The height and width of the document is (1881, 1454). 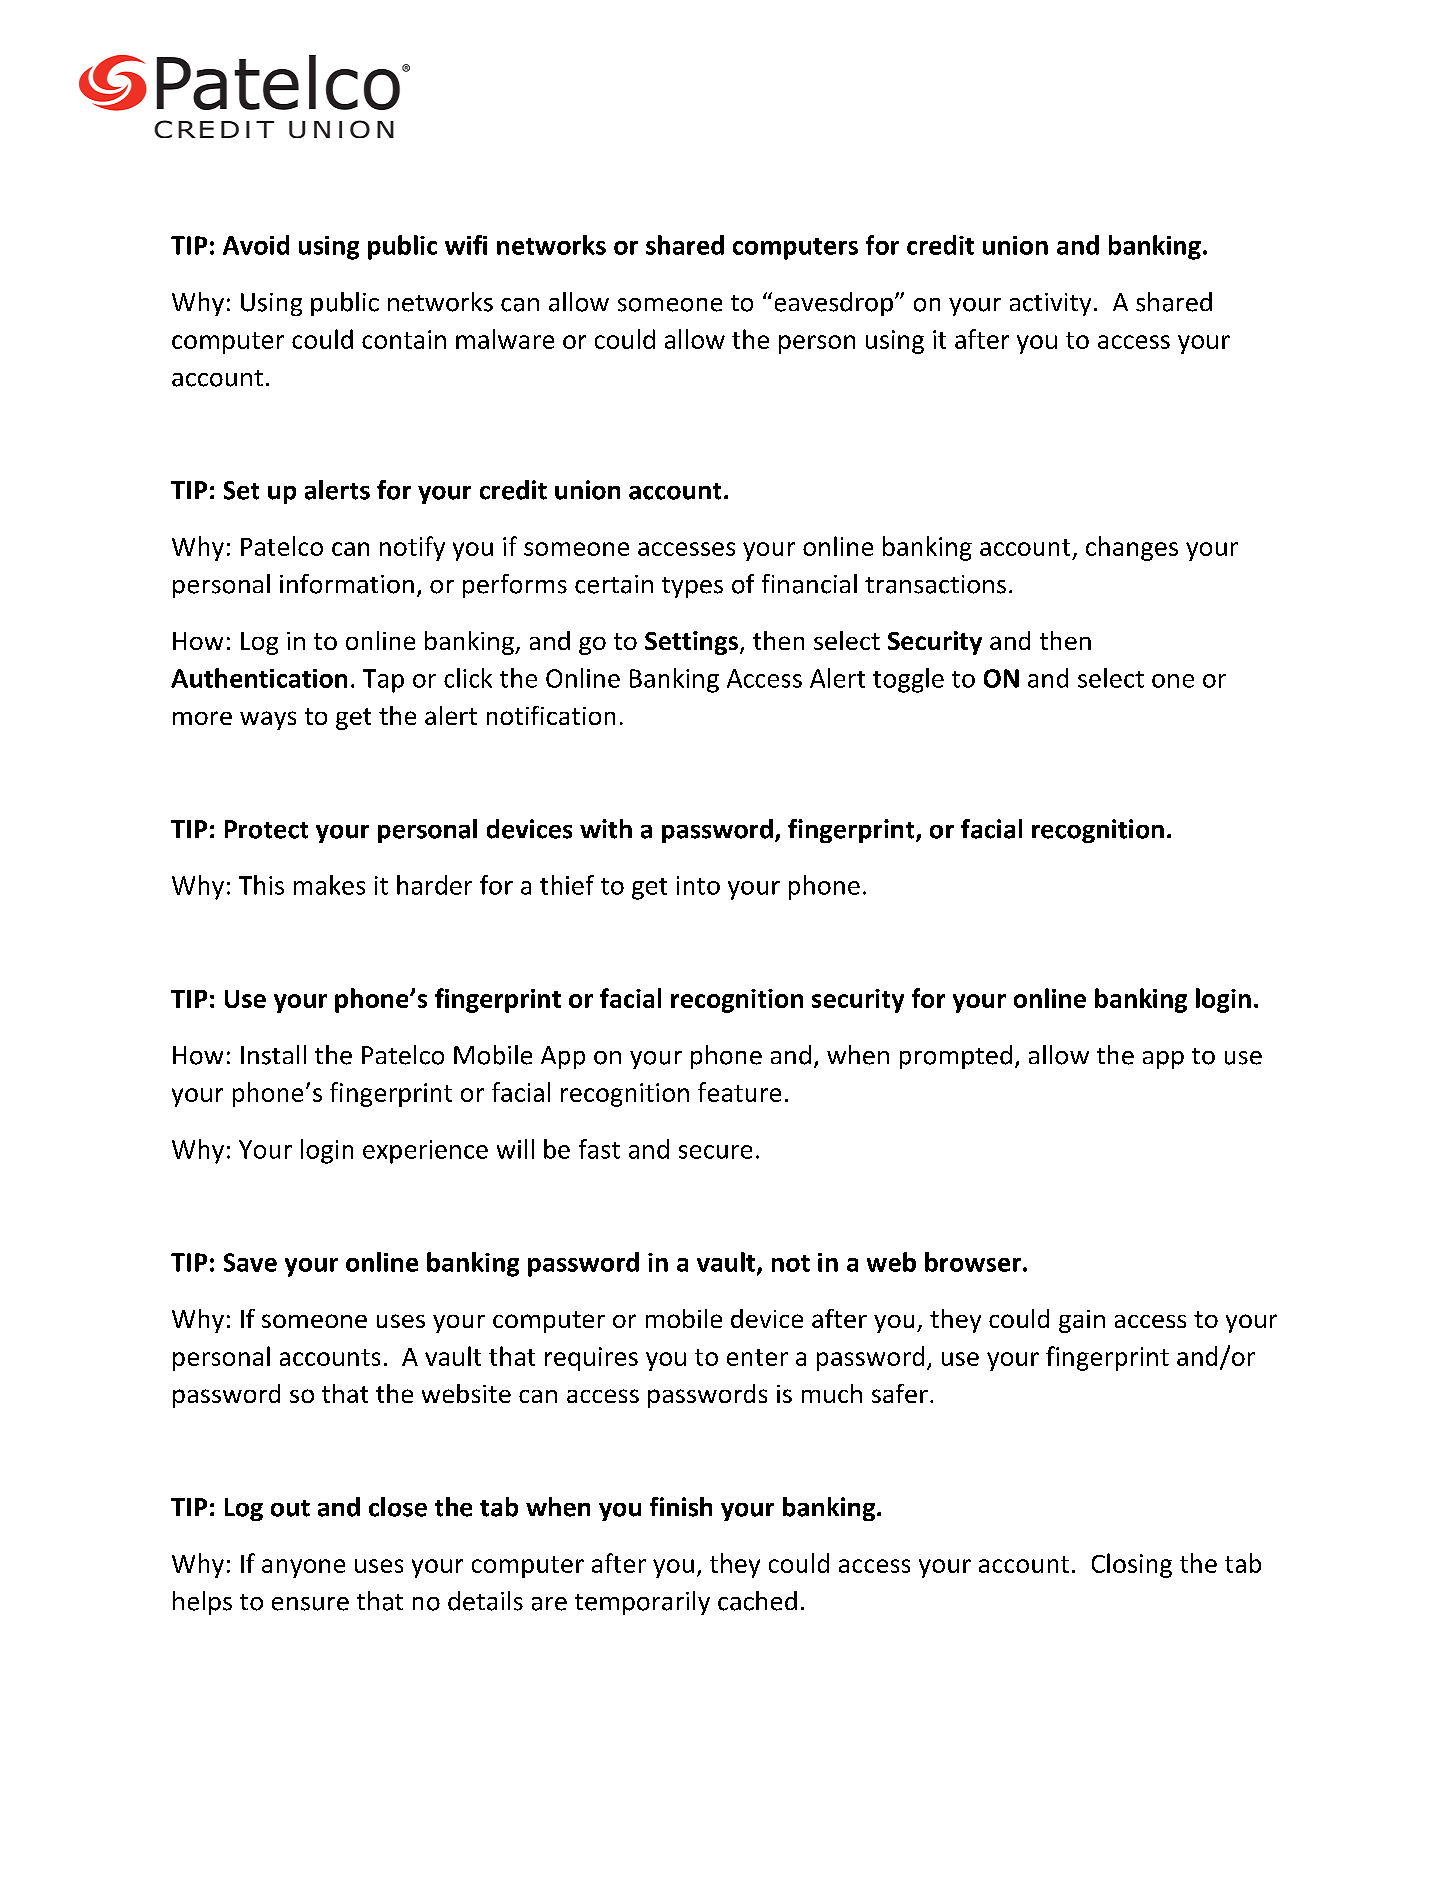 What do you see at coordinates (1132, 1565) in the document?
I see `Closing` at bounding box center [1132, 1565].
